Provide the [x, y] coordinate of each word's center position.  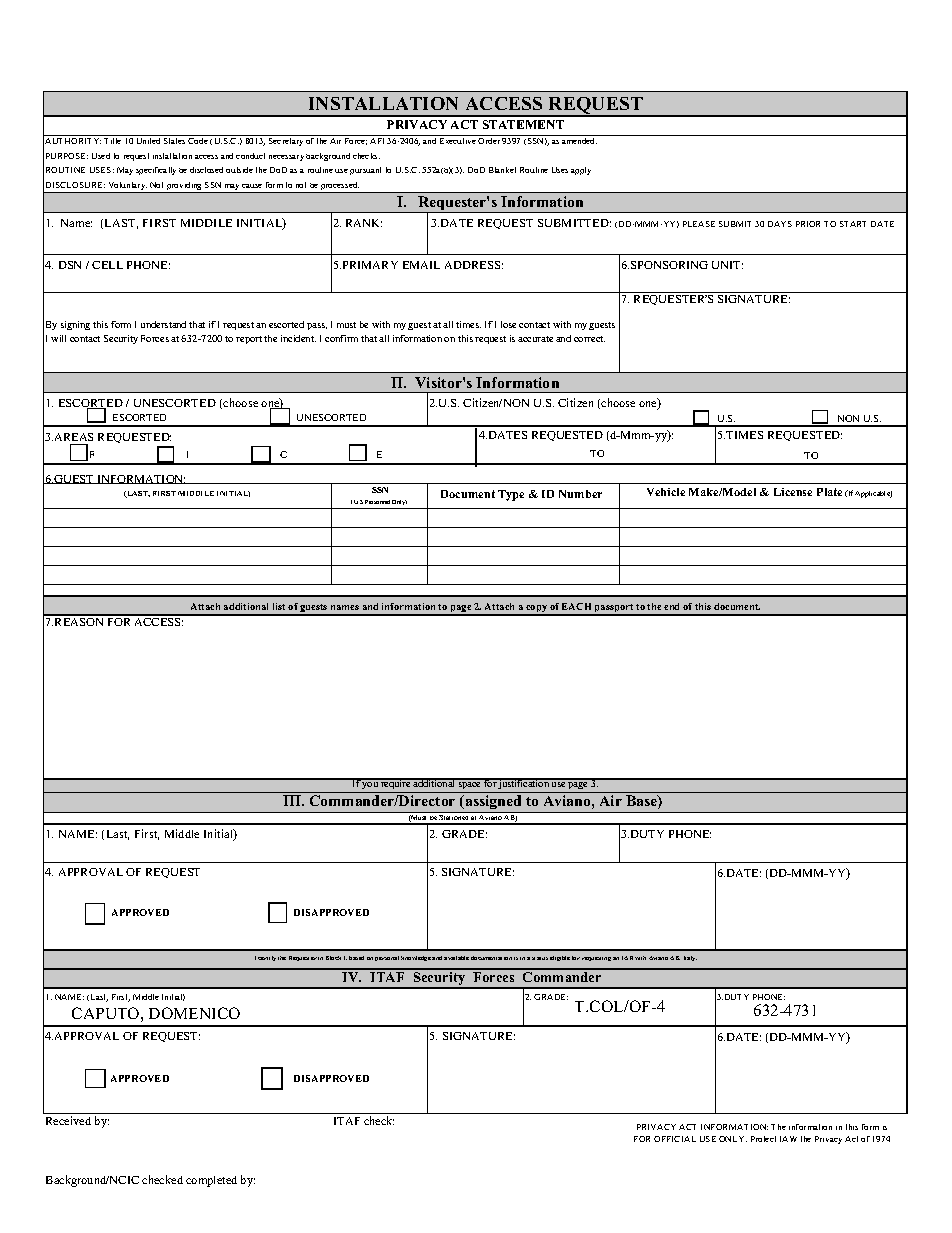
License [793, 492]
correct [589, 339]
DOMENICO [194, 1013]
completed [211, 1181]
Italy [690, 958]
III [293, 800]
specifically [156, 171]
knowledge [416, 958]
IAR [627, 958]
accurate [535, 339]
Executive [458, 141]
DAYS [780, 224]
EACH [576, 606]
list [279, 606]
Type [511, 495]
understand [163, 324]
